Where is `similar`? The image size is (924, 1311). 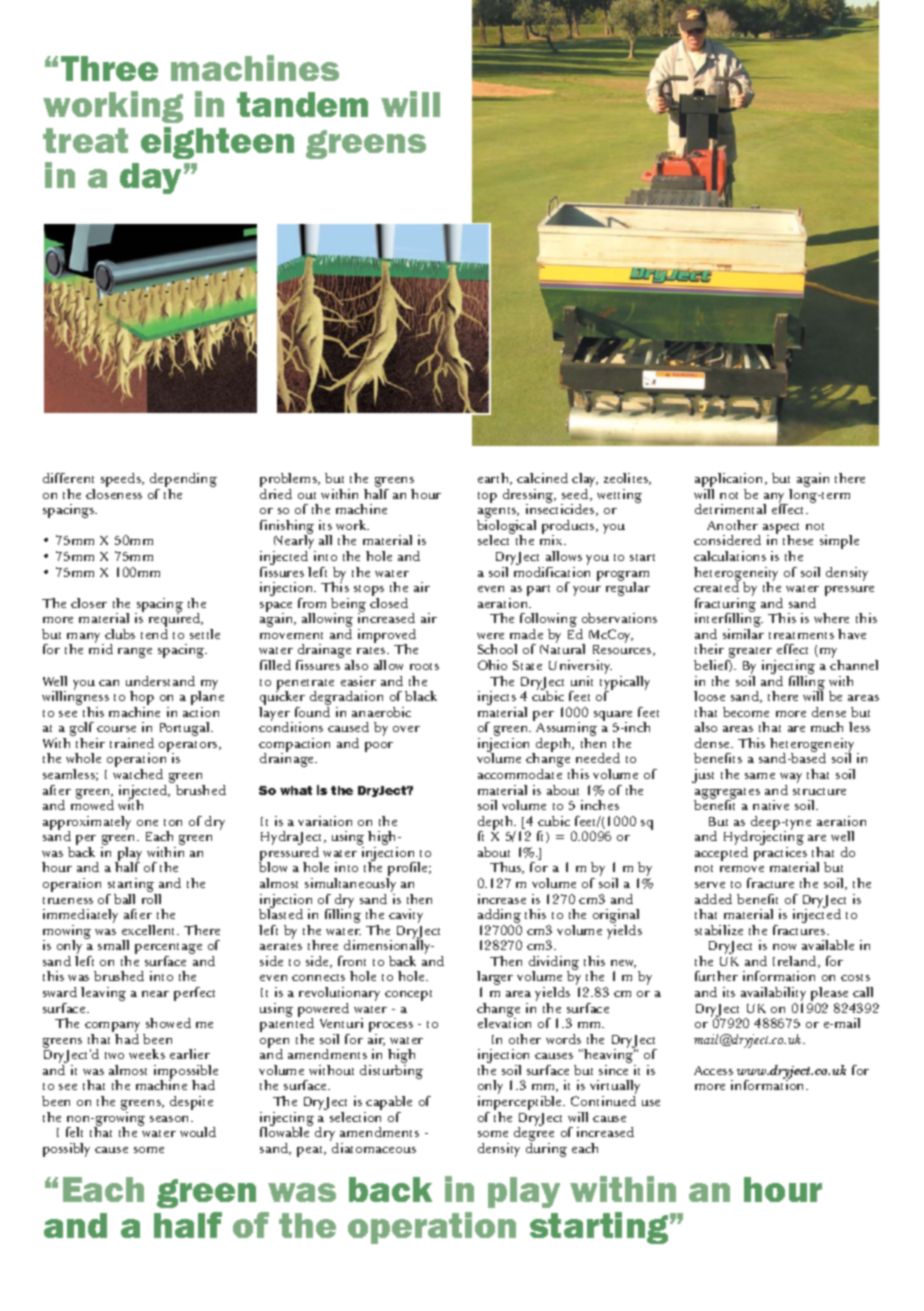 similar is located at coordinates (743, 634).
